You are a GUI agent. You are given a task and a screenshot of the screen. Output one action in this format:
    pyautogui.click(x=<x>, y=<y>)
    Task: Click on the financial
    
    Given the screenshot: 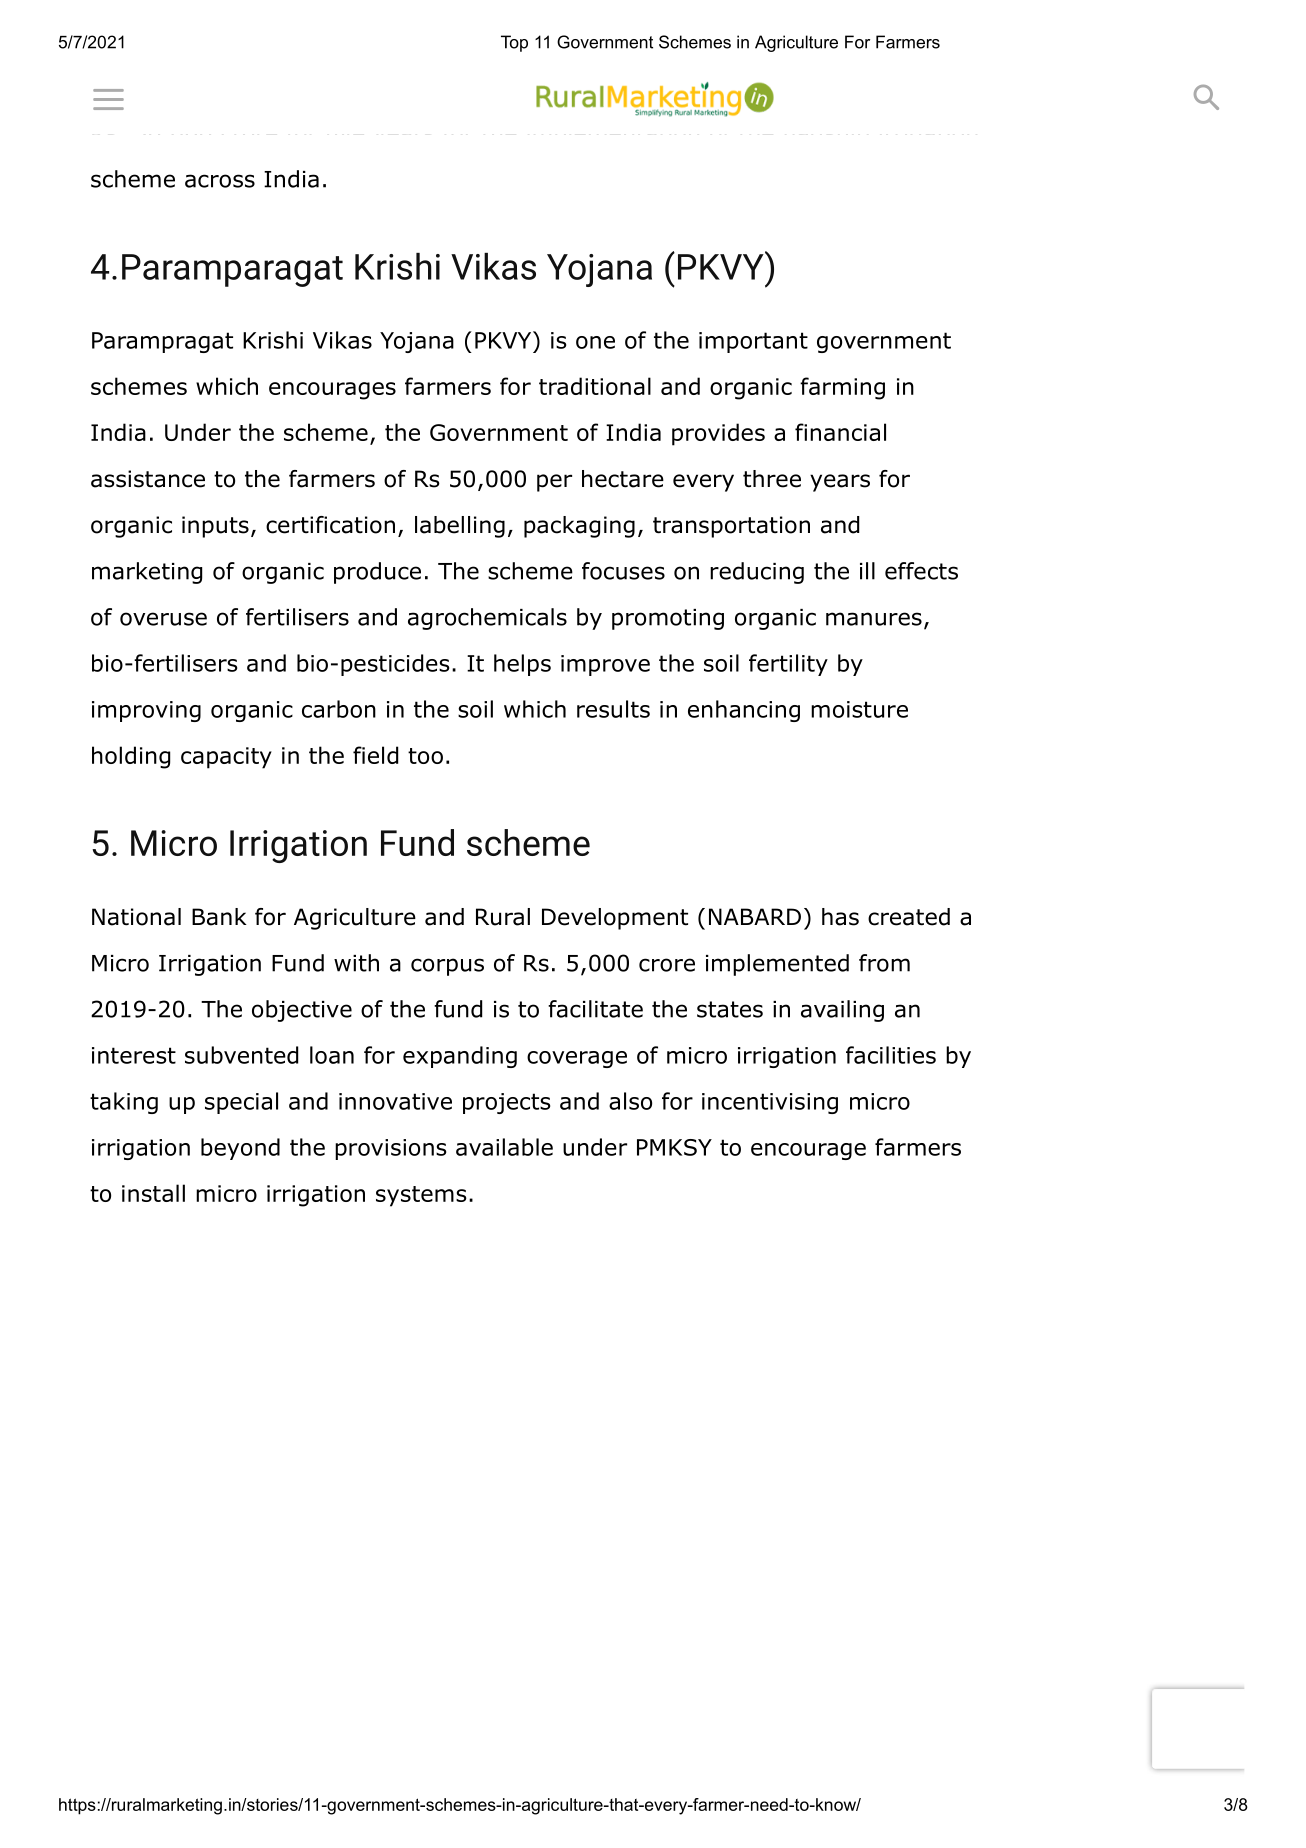 What is the action you would take?
    pyautogui.click(x=840, y=432)
